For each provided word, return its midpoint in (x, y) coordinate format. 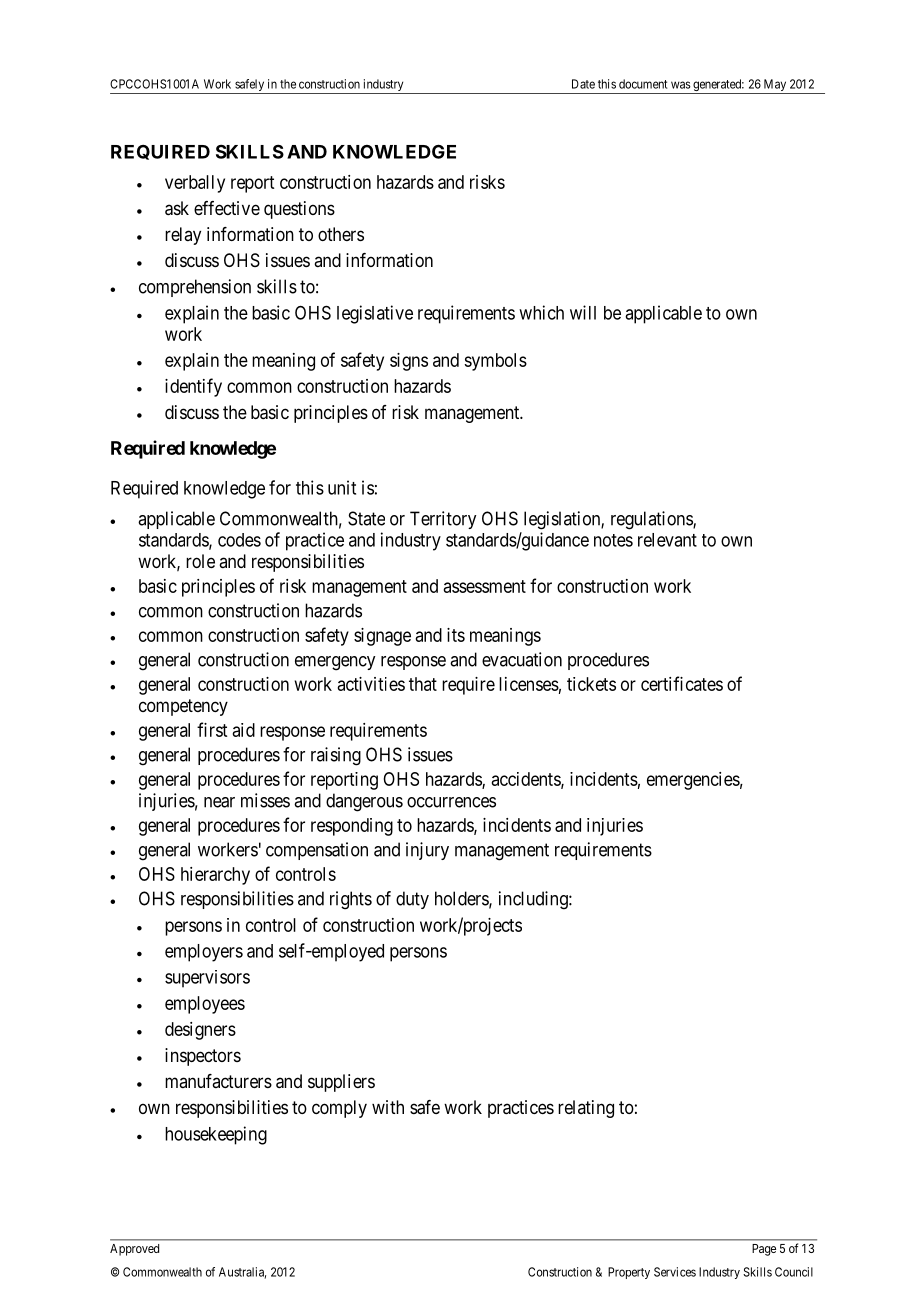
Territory (443, 520)
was (681, 85)
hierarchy (215, 876)
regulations (652, 520)
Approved (134, 1250)
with (388, 1107)
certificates (682, 683)
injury (427, 851)
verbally (195, 184)
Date (583, 84)
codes (239, 540)
